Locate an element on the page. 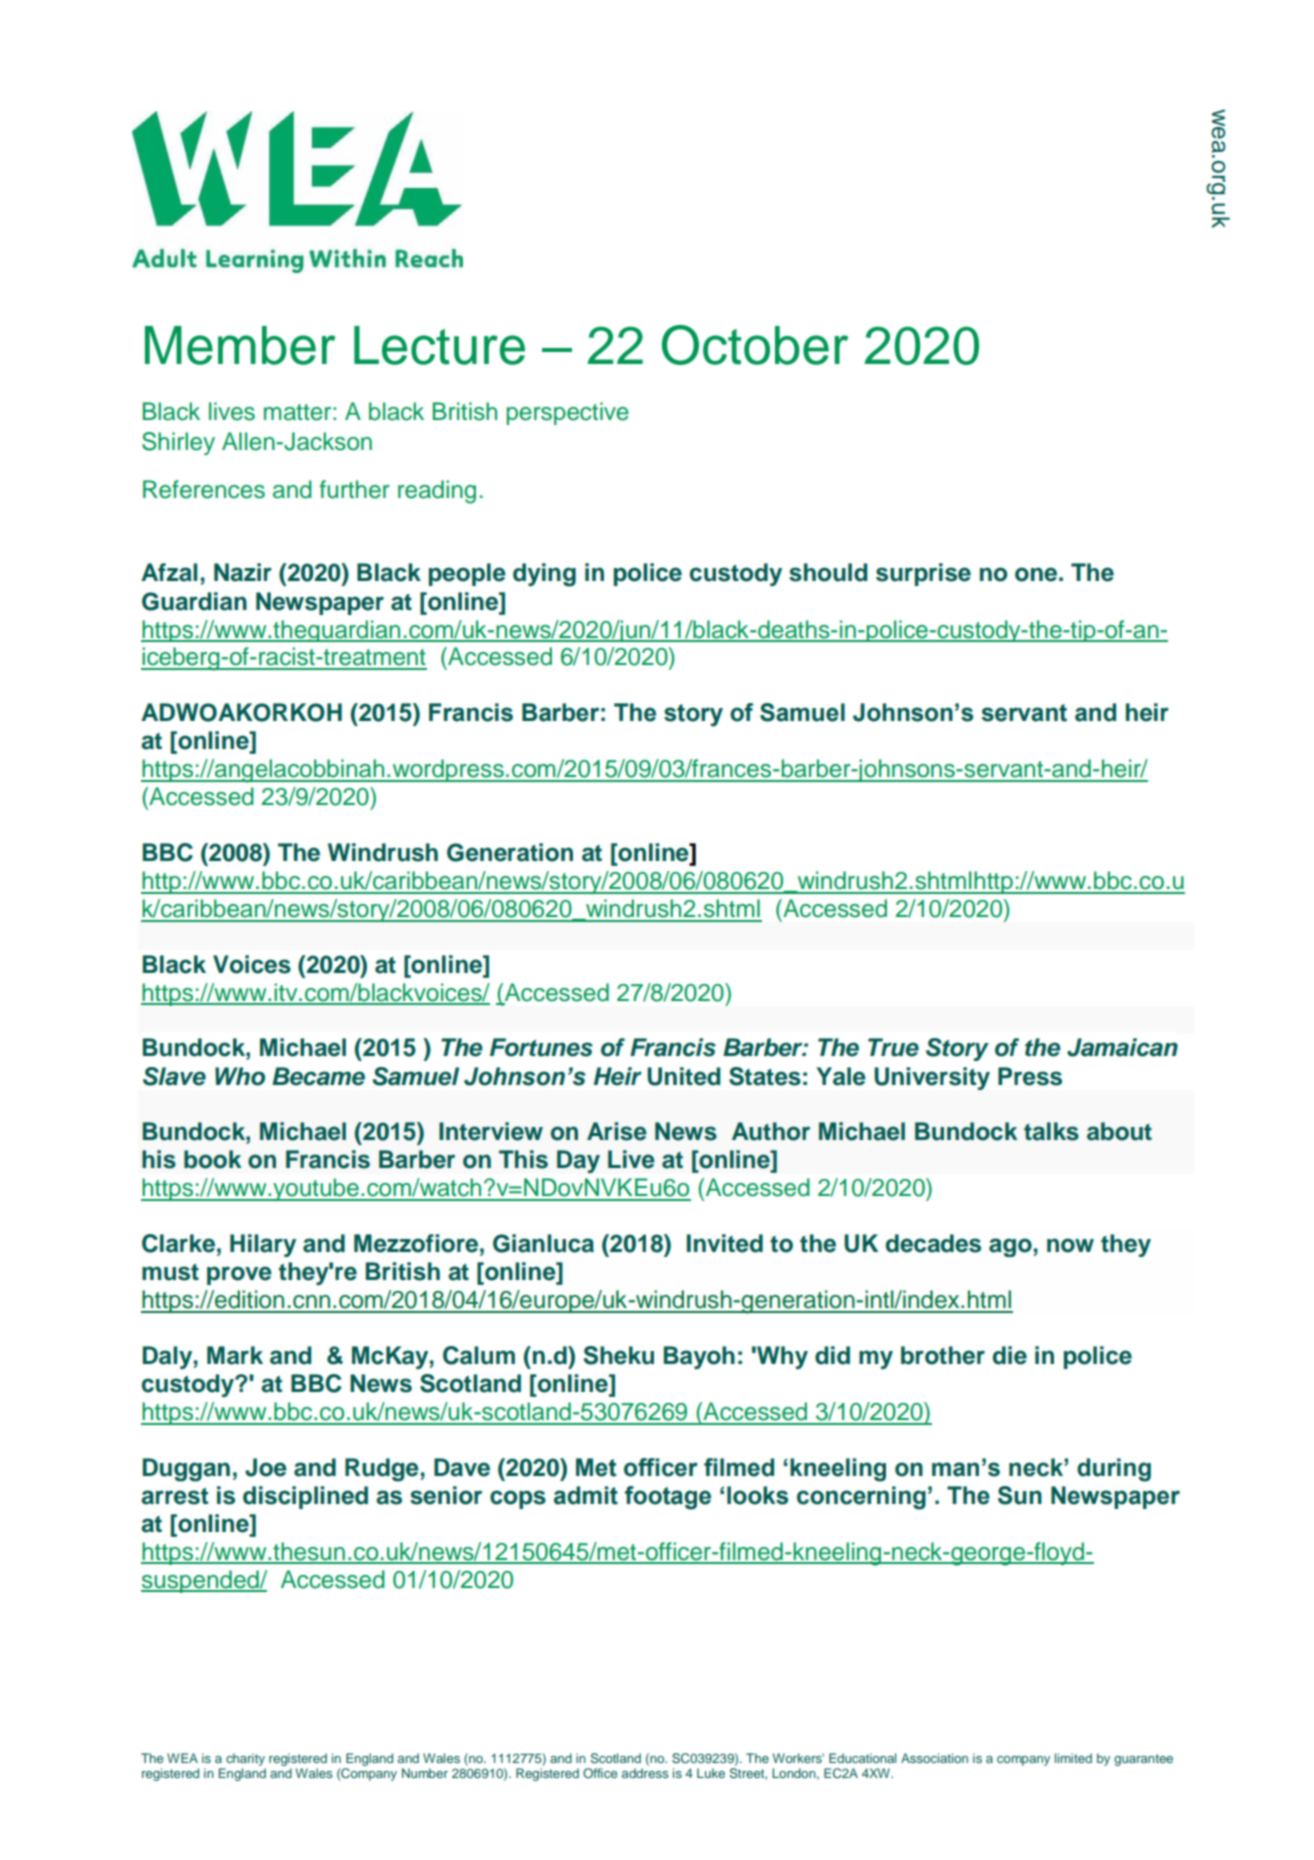 The image size is (1314, 1860). United is located at coordinates (684, 1076).
